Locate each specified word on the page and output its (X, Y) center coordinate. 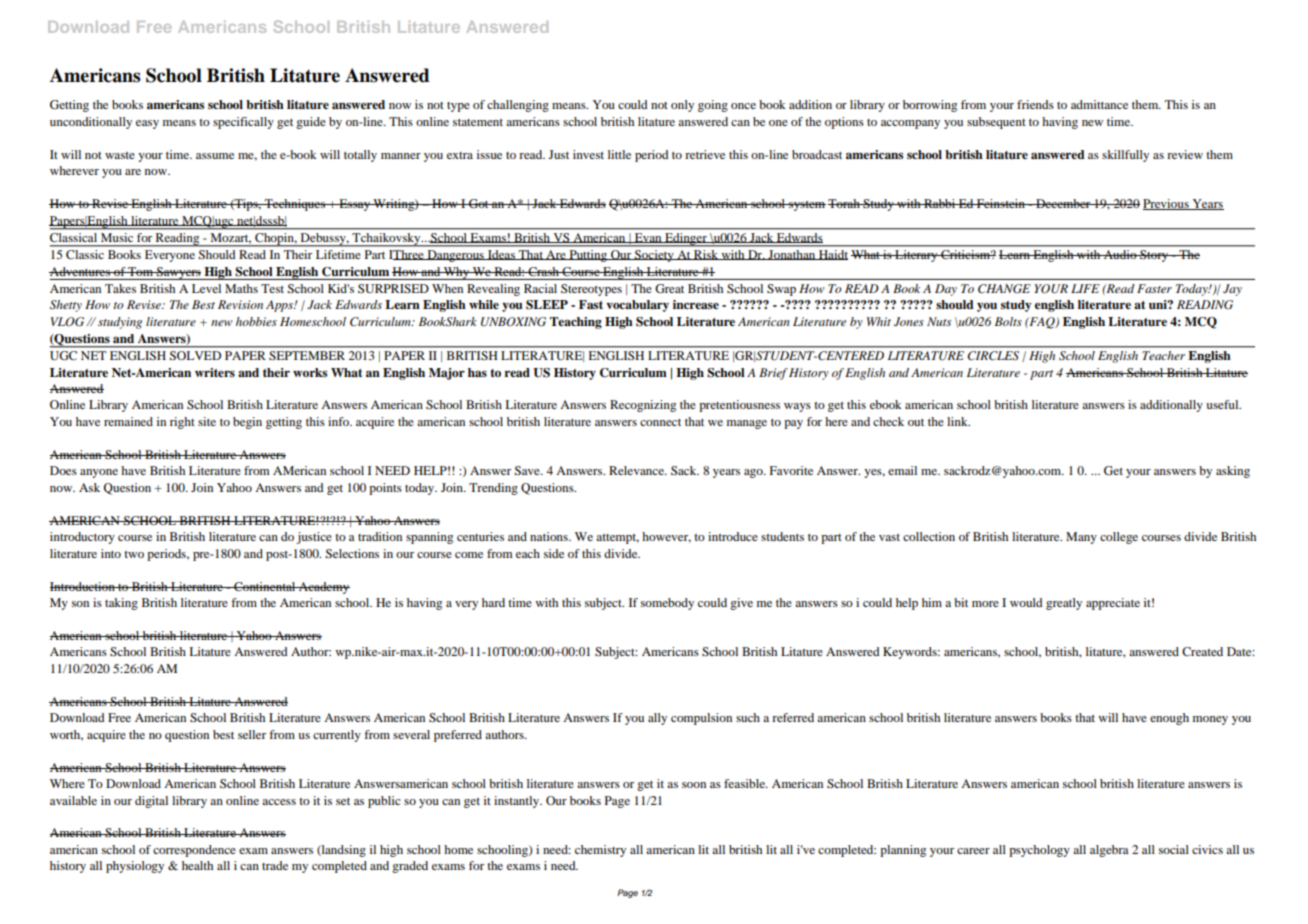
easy (147, 124)
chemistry (600, 851)
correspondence (194, 851)
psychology (1039, 851)
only (682, 106)
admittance (1099, 104)
